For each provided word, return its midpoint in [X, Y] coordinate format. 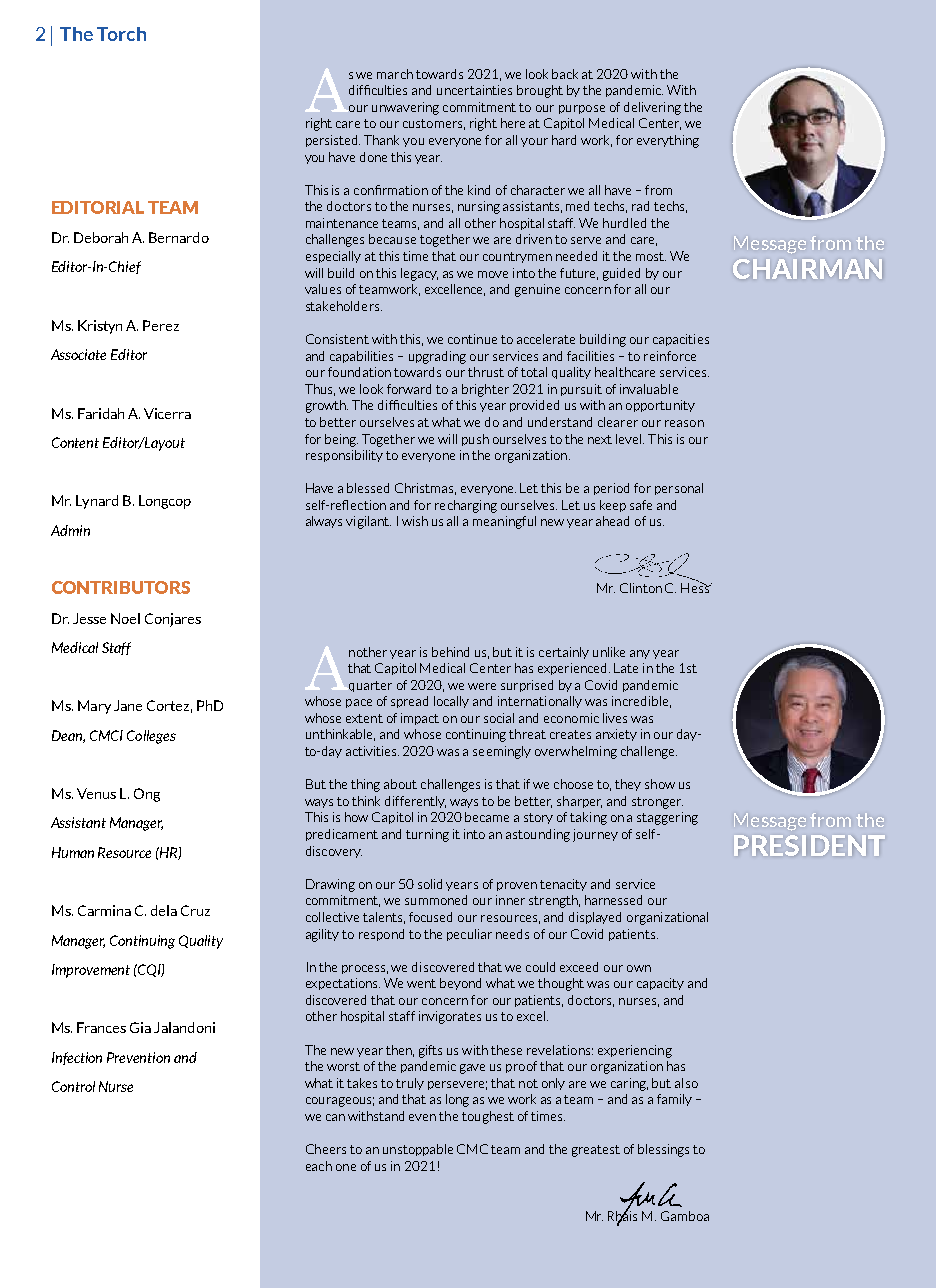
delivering [652, 108]
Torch [121, 34]
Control [73, 1086]
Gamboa [685, 1216]
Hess [696, 586]
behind [450, 652]
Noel [125, 618]
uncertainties [474, 90]
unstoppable [418, 1150]
